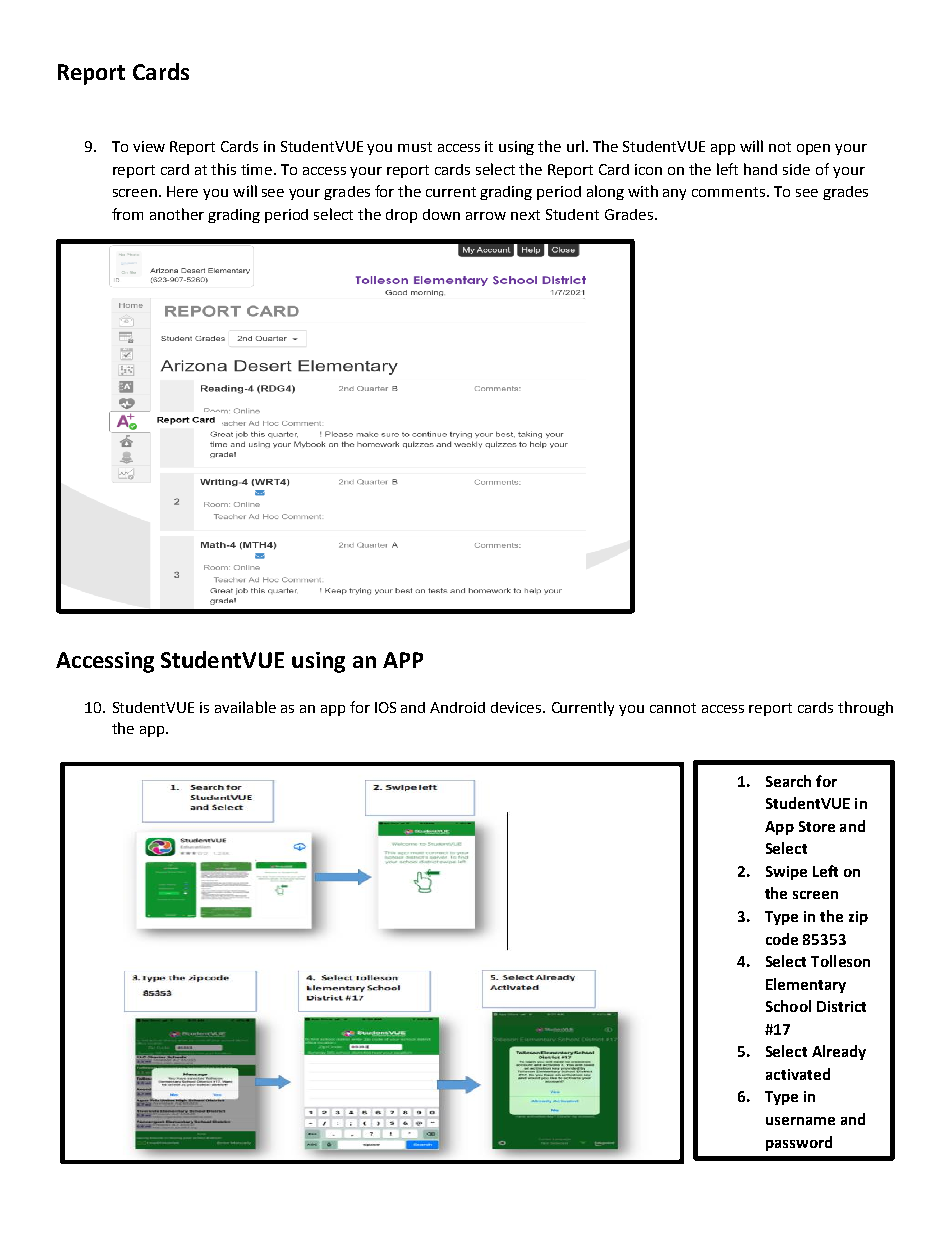 The width and height of the screenshot is (952, 1233). What do you see at coordinates (800, 1121) in the screenshot?
I see `username` at bounding box center [800, 1121].
